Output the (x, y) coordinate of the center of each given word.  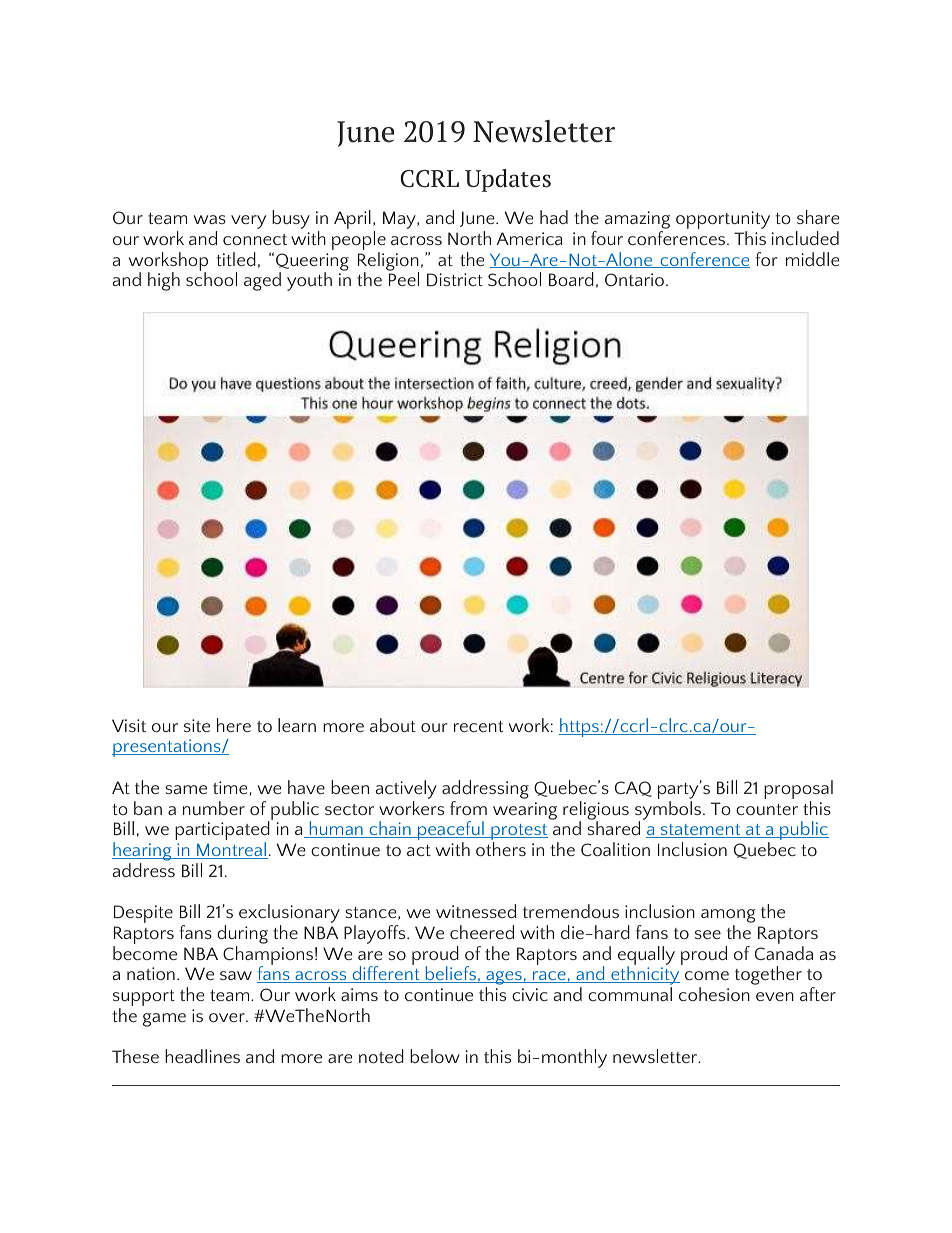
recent (478, 726)
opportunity (723, 221)
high (164, 281)
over (228, 1017)
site (197, 725)
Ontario (634, 279)
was (210, 219)
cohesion (714, 994)
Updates (508, 180)
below (435, 1056)
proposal (798, 791)
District (455, 279)
